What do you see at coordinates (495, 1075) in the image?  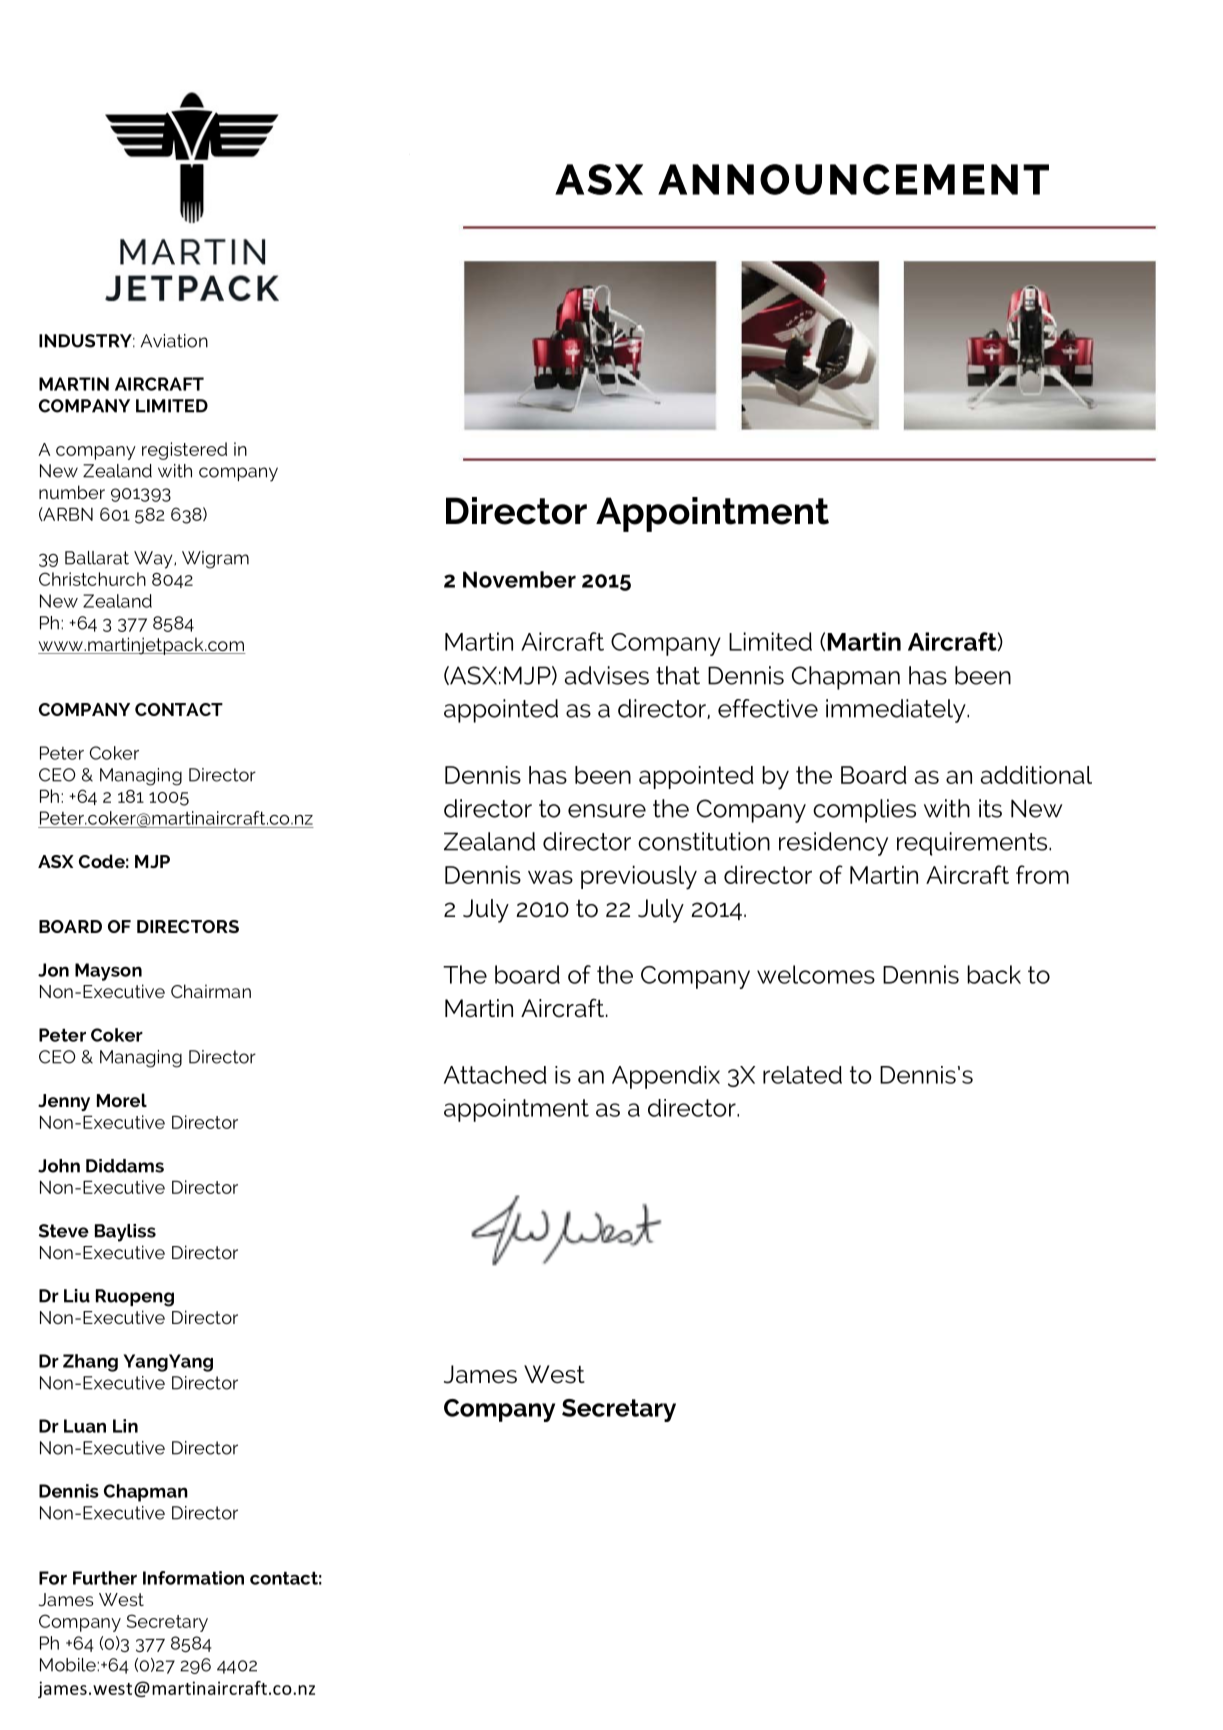 I see `Attached` at bounding box center [495, 1075].
